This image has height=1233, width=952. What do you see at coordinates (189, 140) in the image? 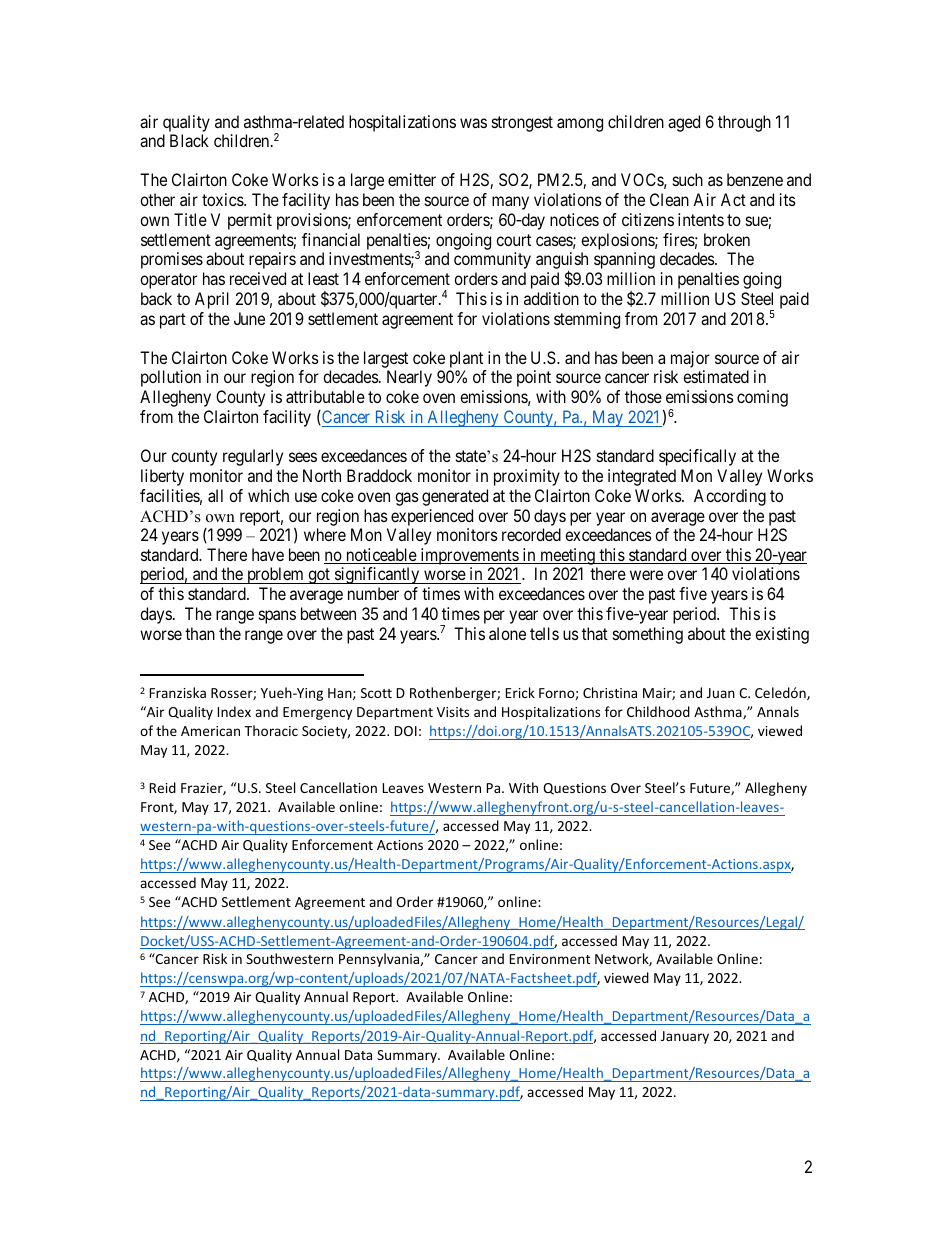
I see `Black` at bounding box center [189, 140].
